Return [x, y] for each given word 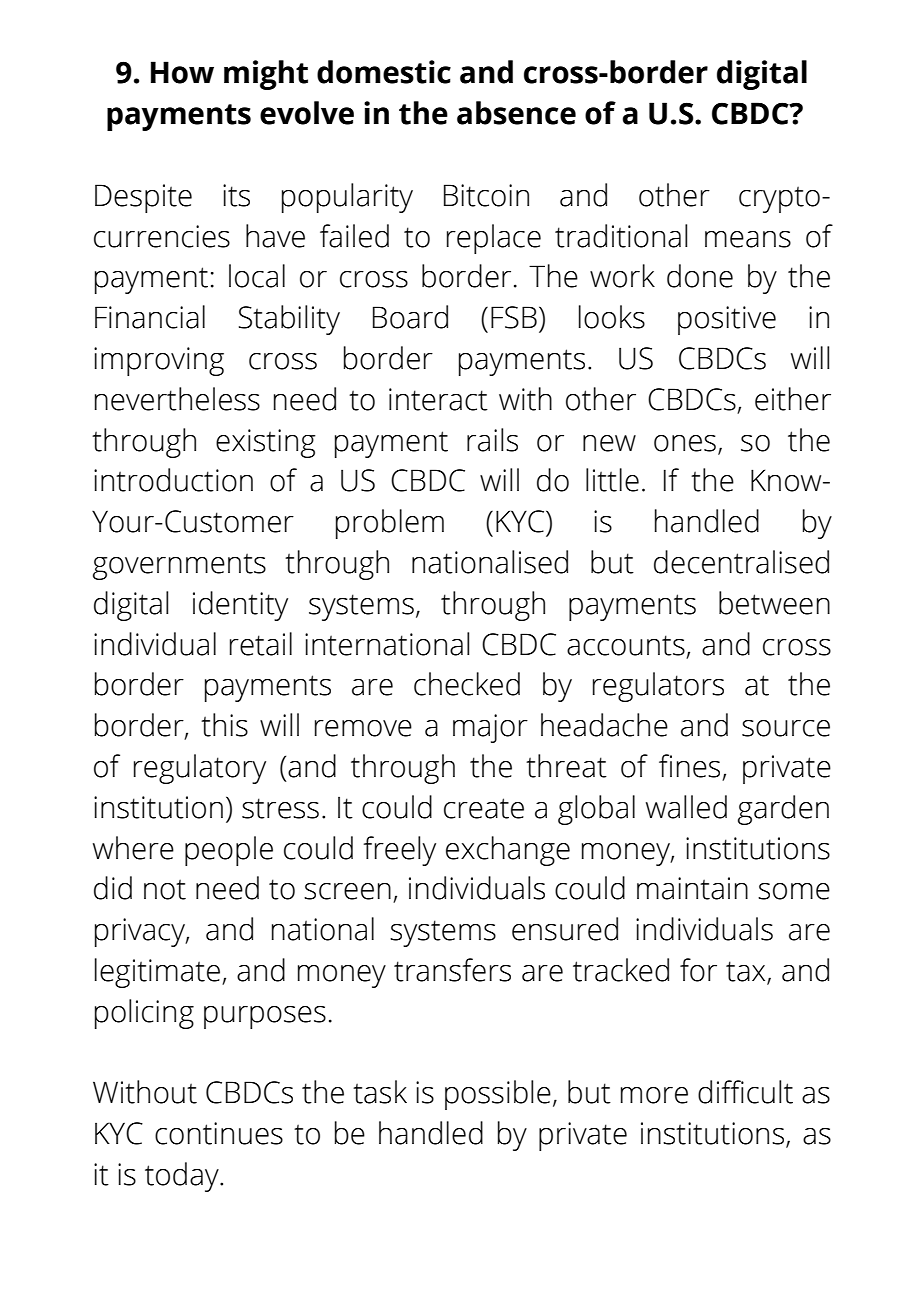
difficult [745, 1092]
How [182, 72]
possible [498, 1095]
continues [219, 1133]
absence [516, 113]
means [748, 239]
